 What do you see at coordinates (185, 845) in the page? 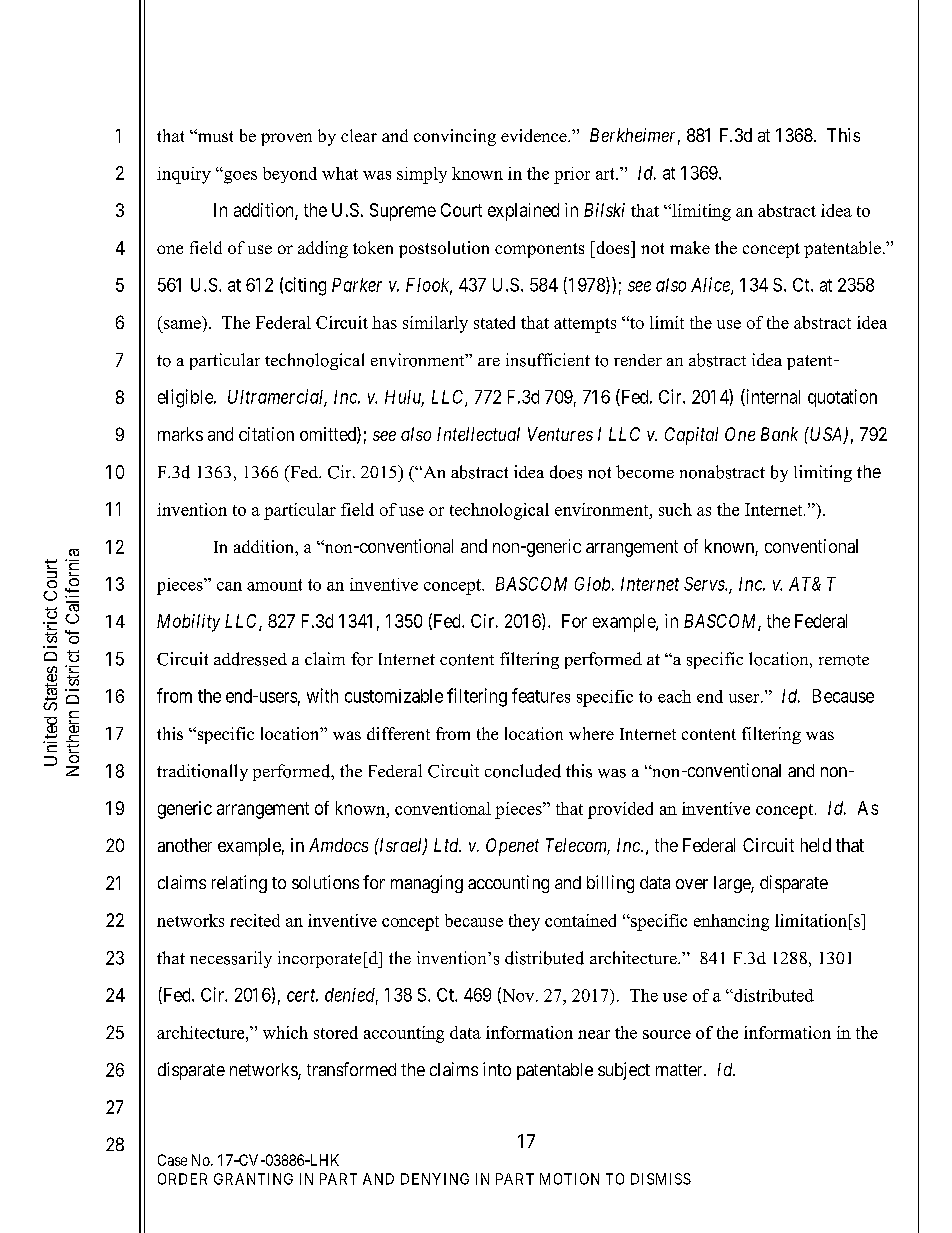
I see `another` at bounding box center [185, 845].
